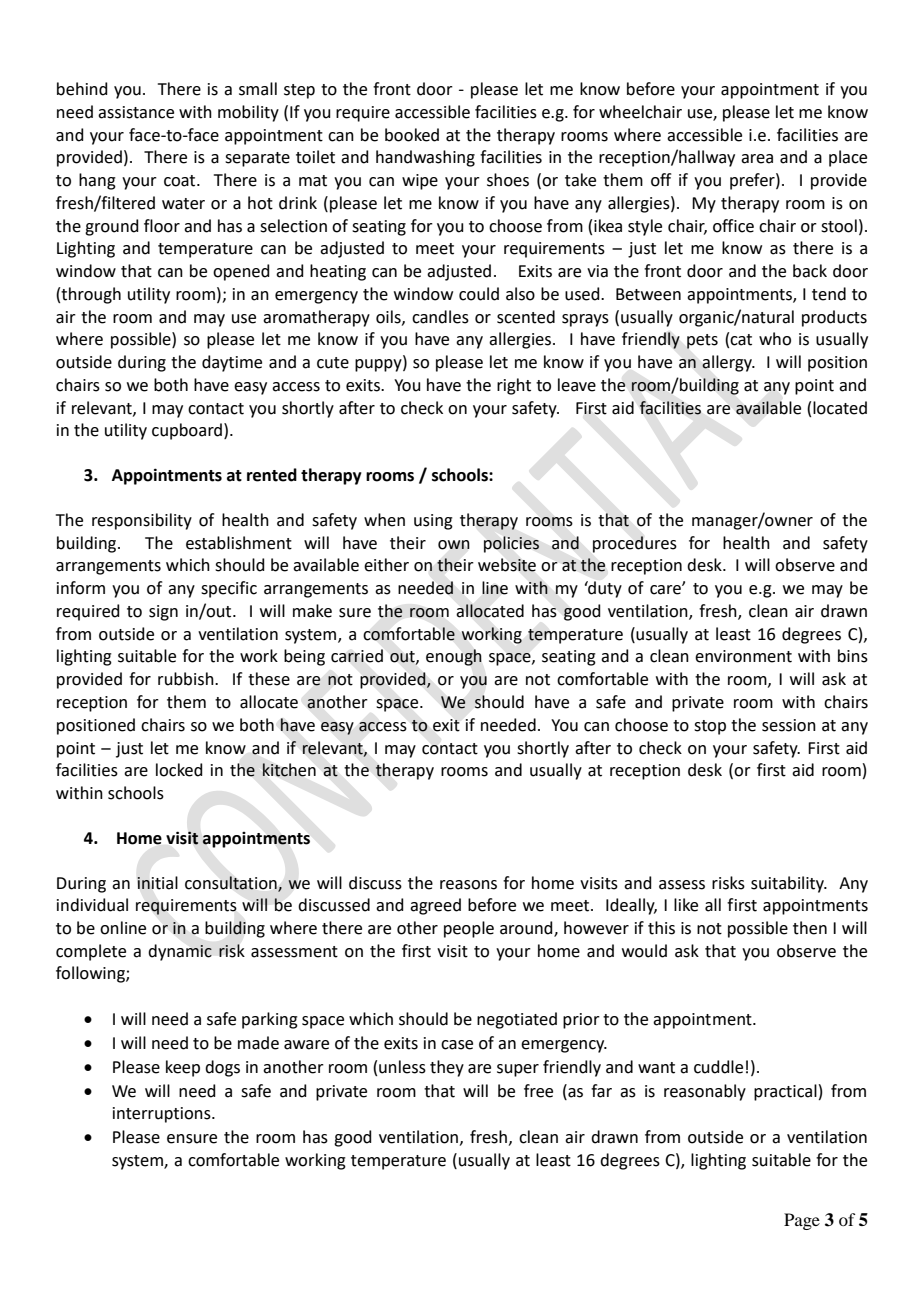 This document has height=1308, width=924. I want to click on free, so click(538, 1091).
